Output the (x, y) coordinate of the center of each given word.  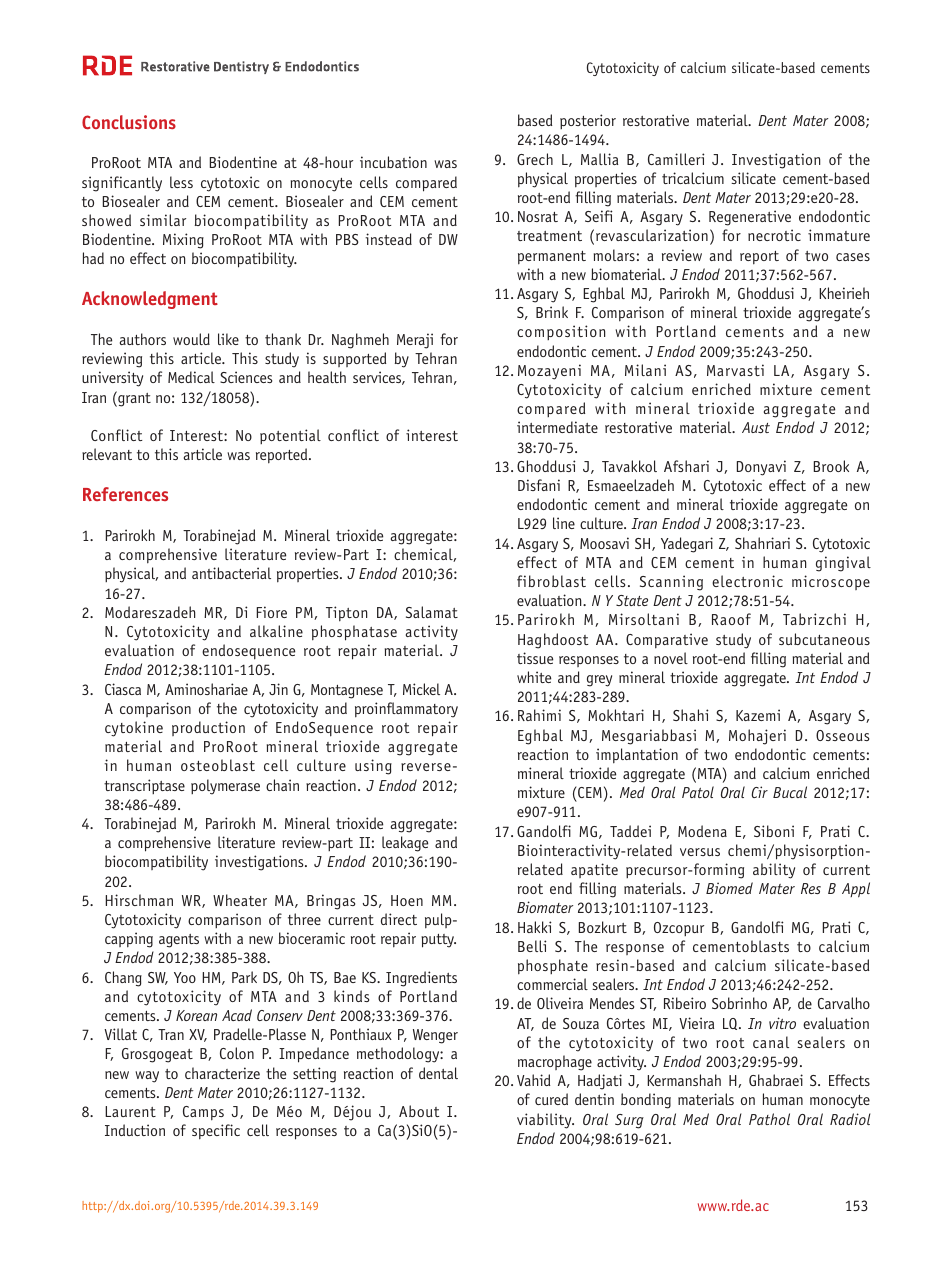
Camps (203, 1113)
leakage (405, 844)
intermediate (557, 427)
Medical (191, 377)
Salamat (432, 612)
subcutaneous (824, 639)
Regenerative (750, 218)
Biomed (729, 888)
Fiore (271, 612)
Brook (831, 466)
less (181, 182)
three (304, 919)
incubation (393, 162)
